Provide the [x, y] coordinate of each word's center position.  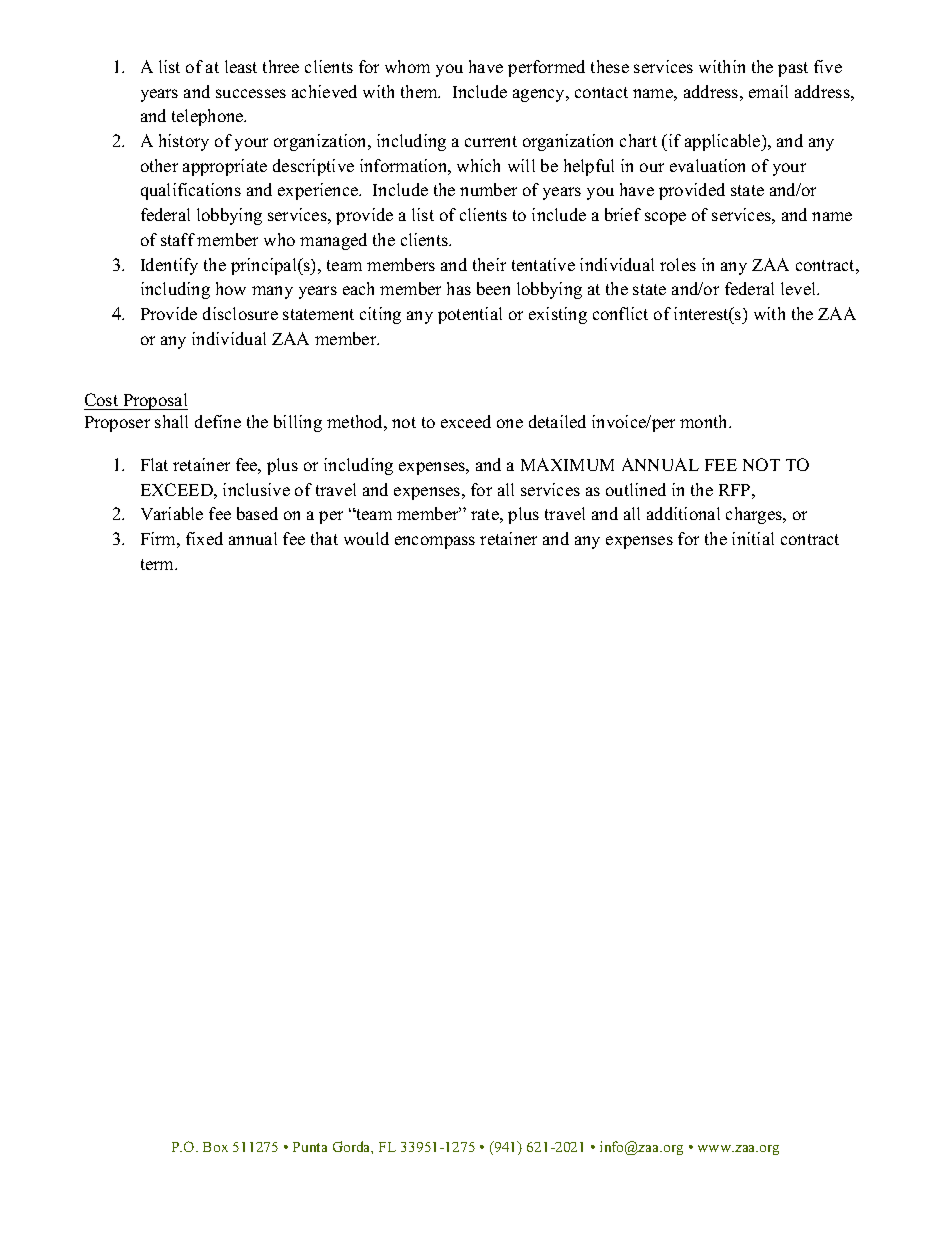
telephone [209, 117]
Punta [310, 1147]
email [768, 91]
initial [753, 538]
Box [215, 1147]
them [420, 91]
